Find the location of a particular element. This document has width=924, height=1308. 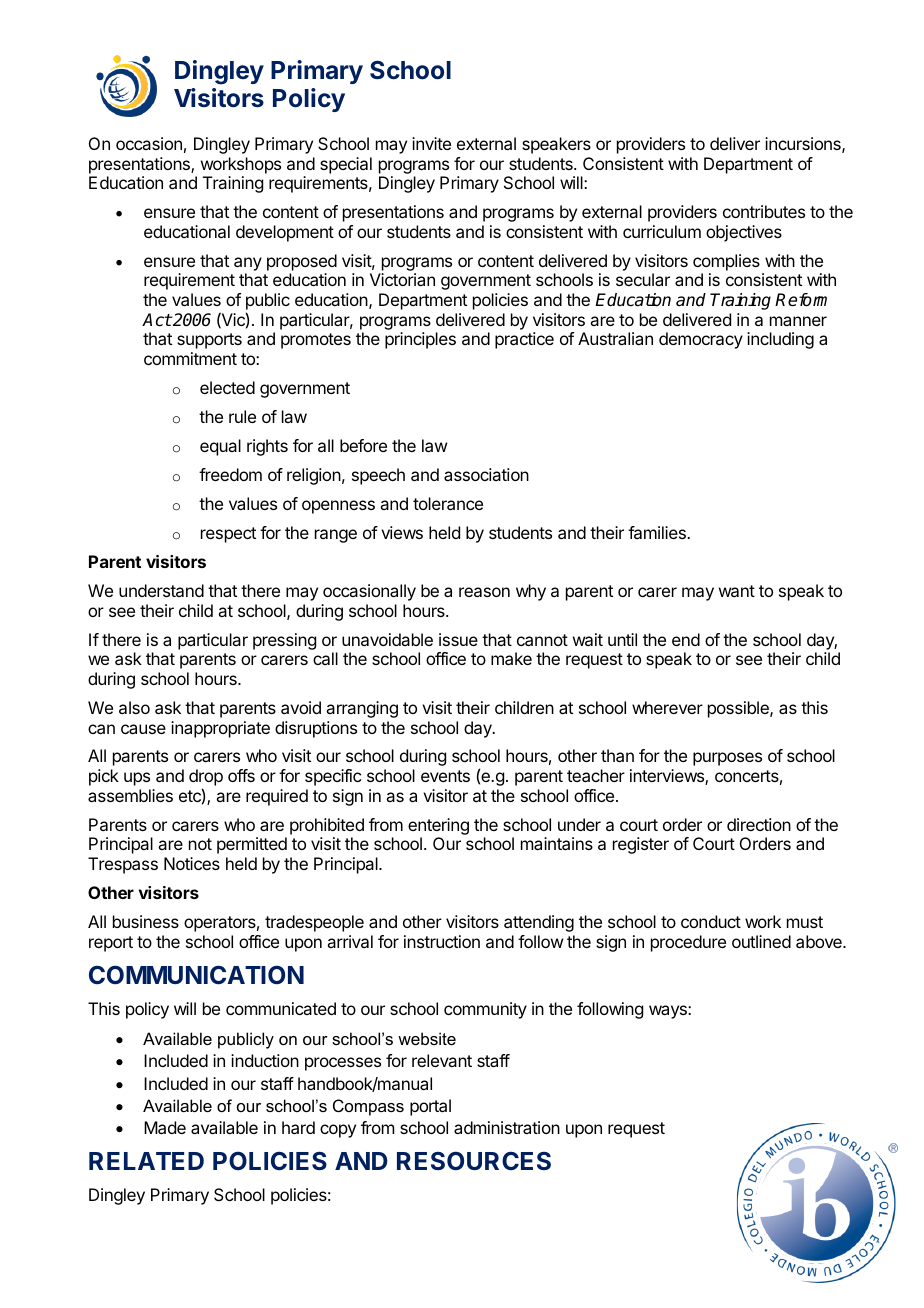

invite is located at coordinates (431, 143).
